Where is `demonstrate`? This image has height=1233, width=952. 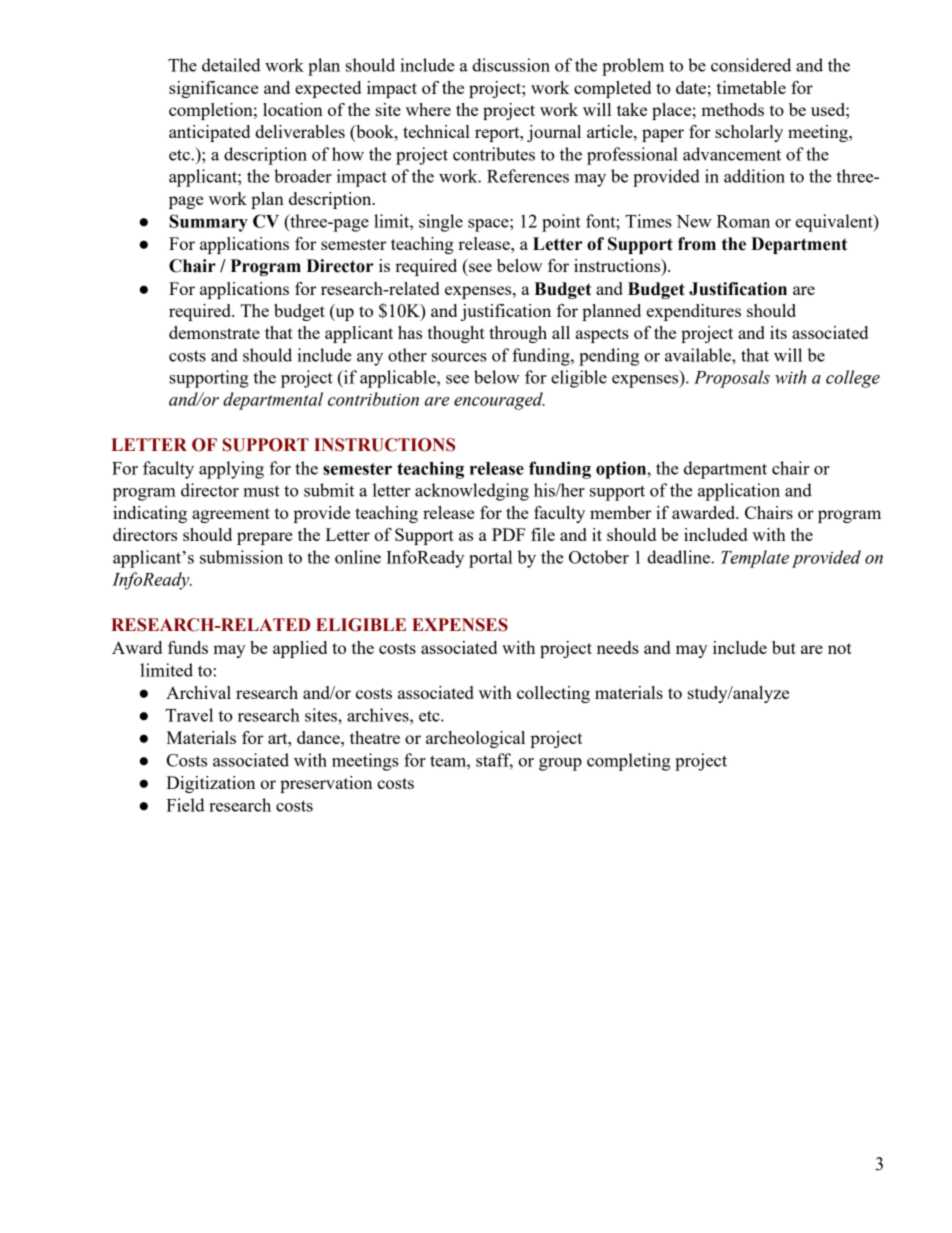 demonstrate is located at coordinates (214, 332).
